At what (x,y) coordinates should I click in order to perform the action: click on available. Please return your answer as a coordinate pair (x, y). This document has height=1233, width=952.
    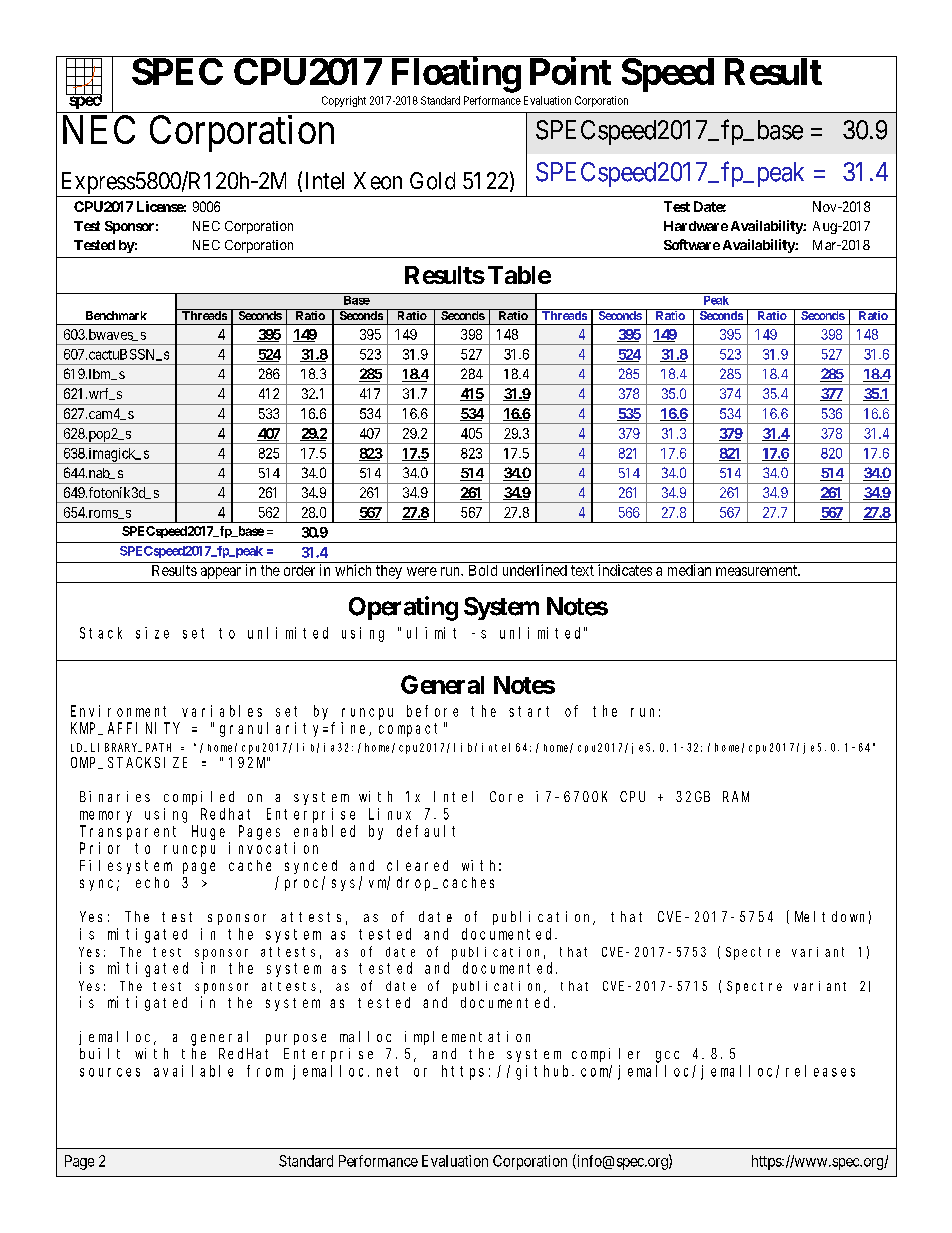
    Looking at the image, I should click on (193, 1071).
